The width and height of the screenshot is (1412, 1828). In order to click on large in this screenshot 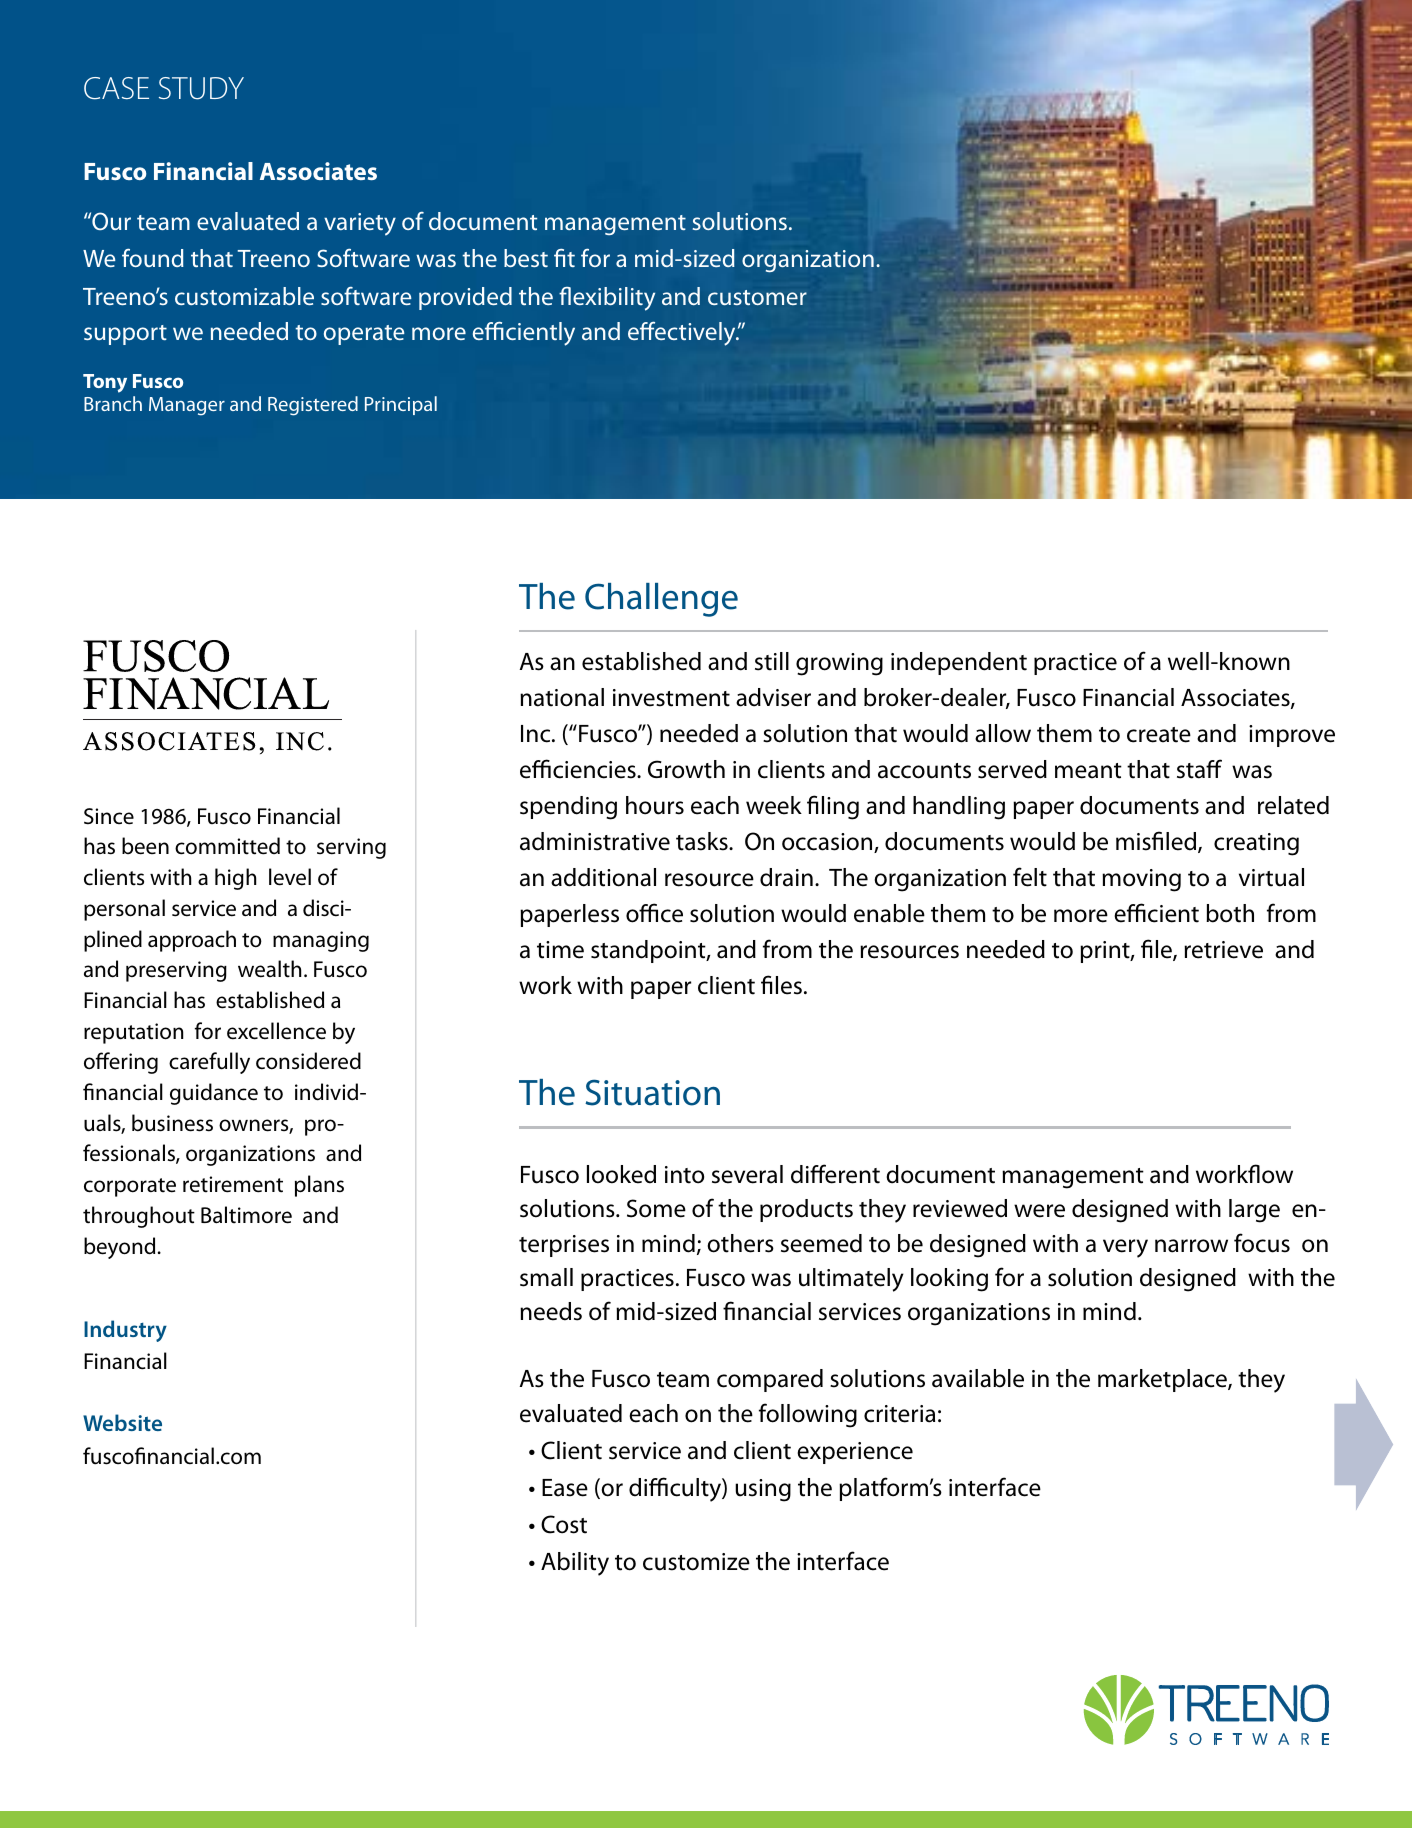, I will do `click(1254, 1211)`.
